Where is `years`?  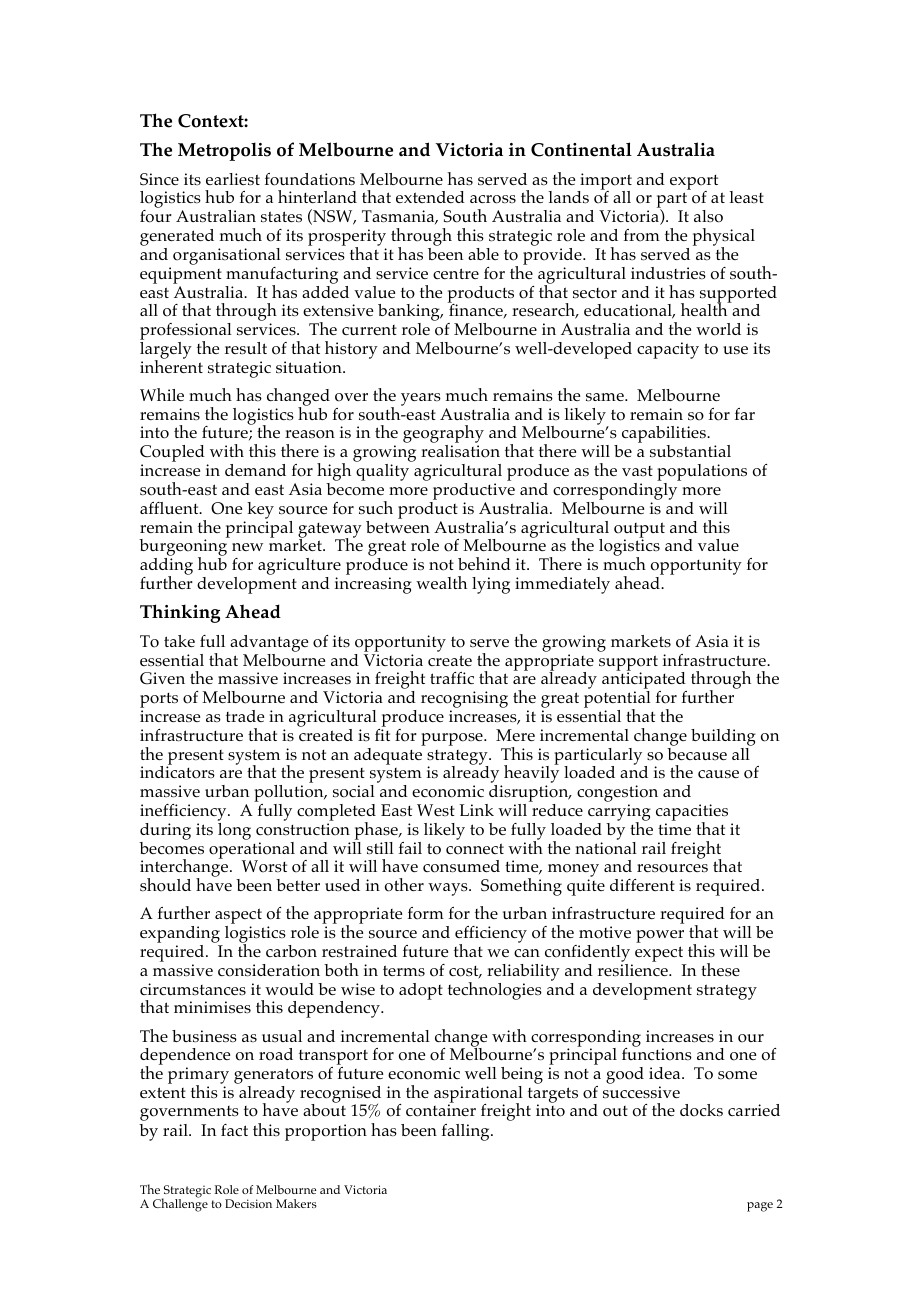
years is located at coordinates (421, 399).
